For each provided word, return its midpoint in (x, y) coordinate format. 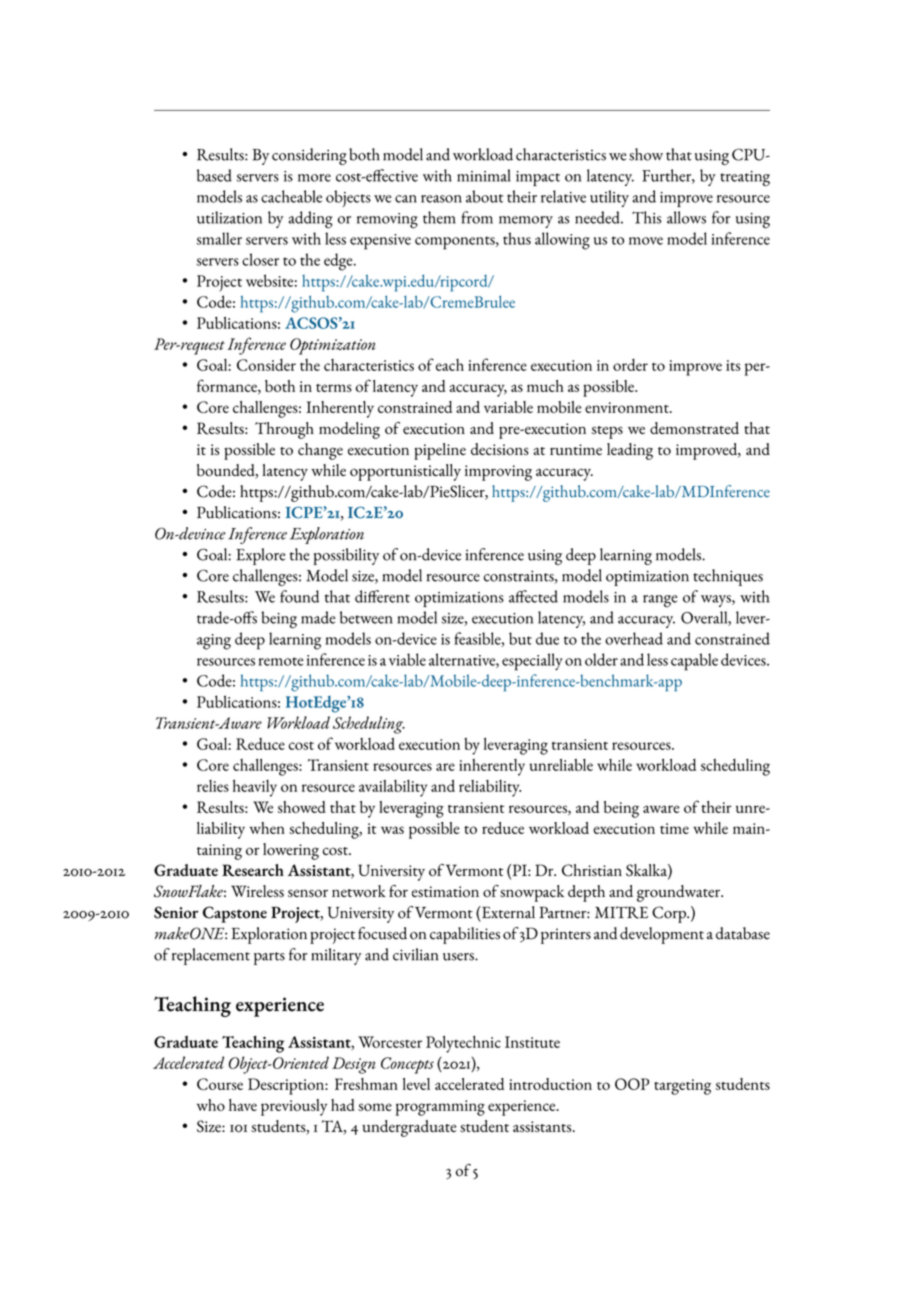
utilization (229, 217)
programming (440, 1108)
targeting (682, 1087)
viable (407, 659)
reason (441, 199)
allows (686, 217)
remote (281, 661)
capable (694, 662)
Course (220, 1084)
